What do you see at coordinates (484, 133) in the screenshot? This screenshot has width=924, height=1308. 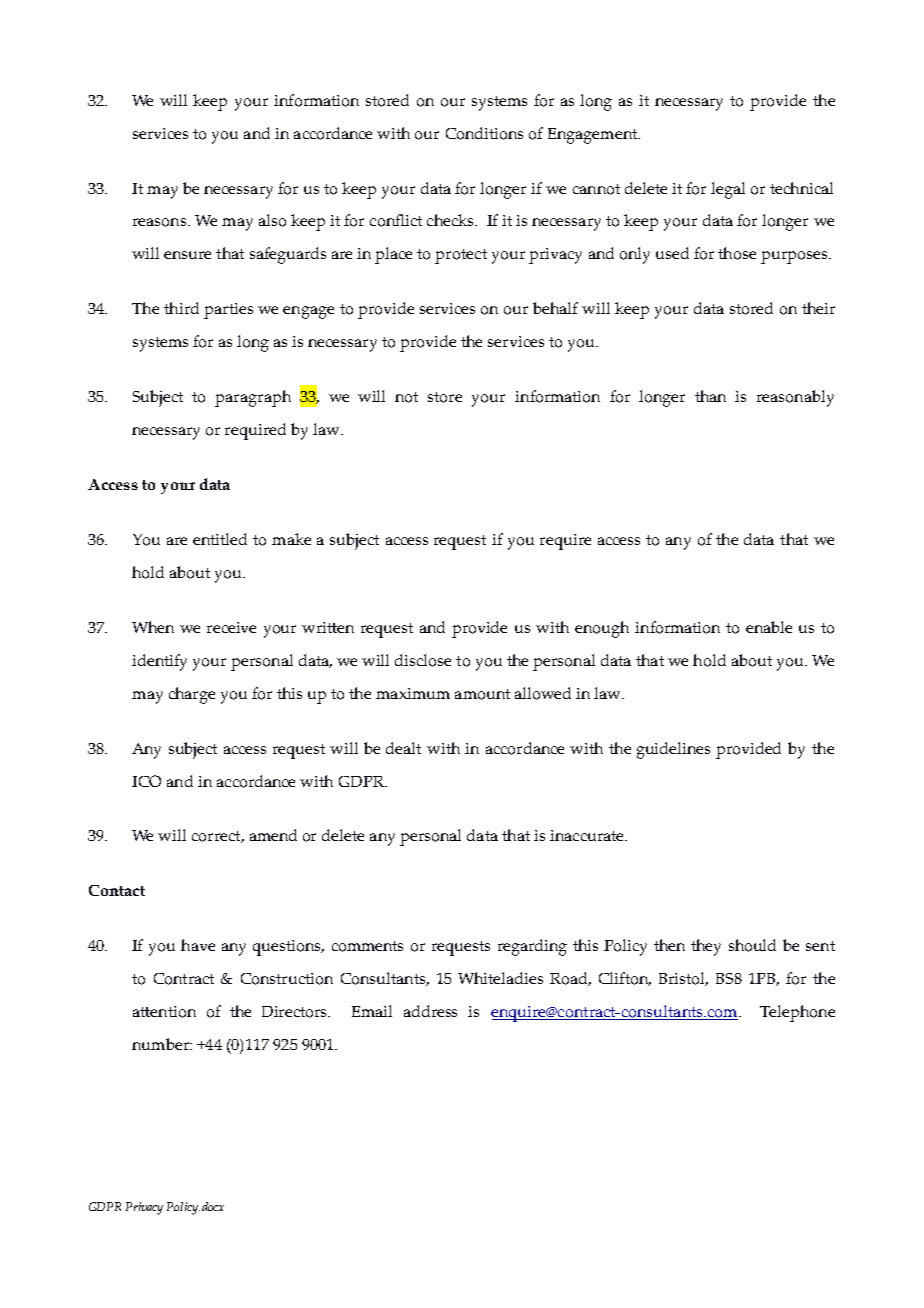 I see `Conditions` at bounding box center [484, 133].
